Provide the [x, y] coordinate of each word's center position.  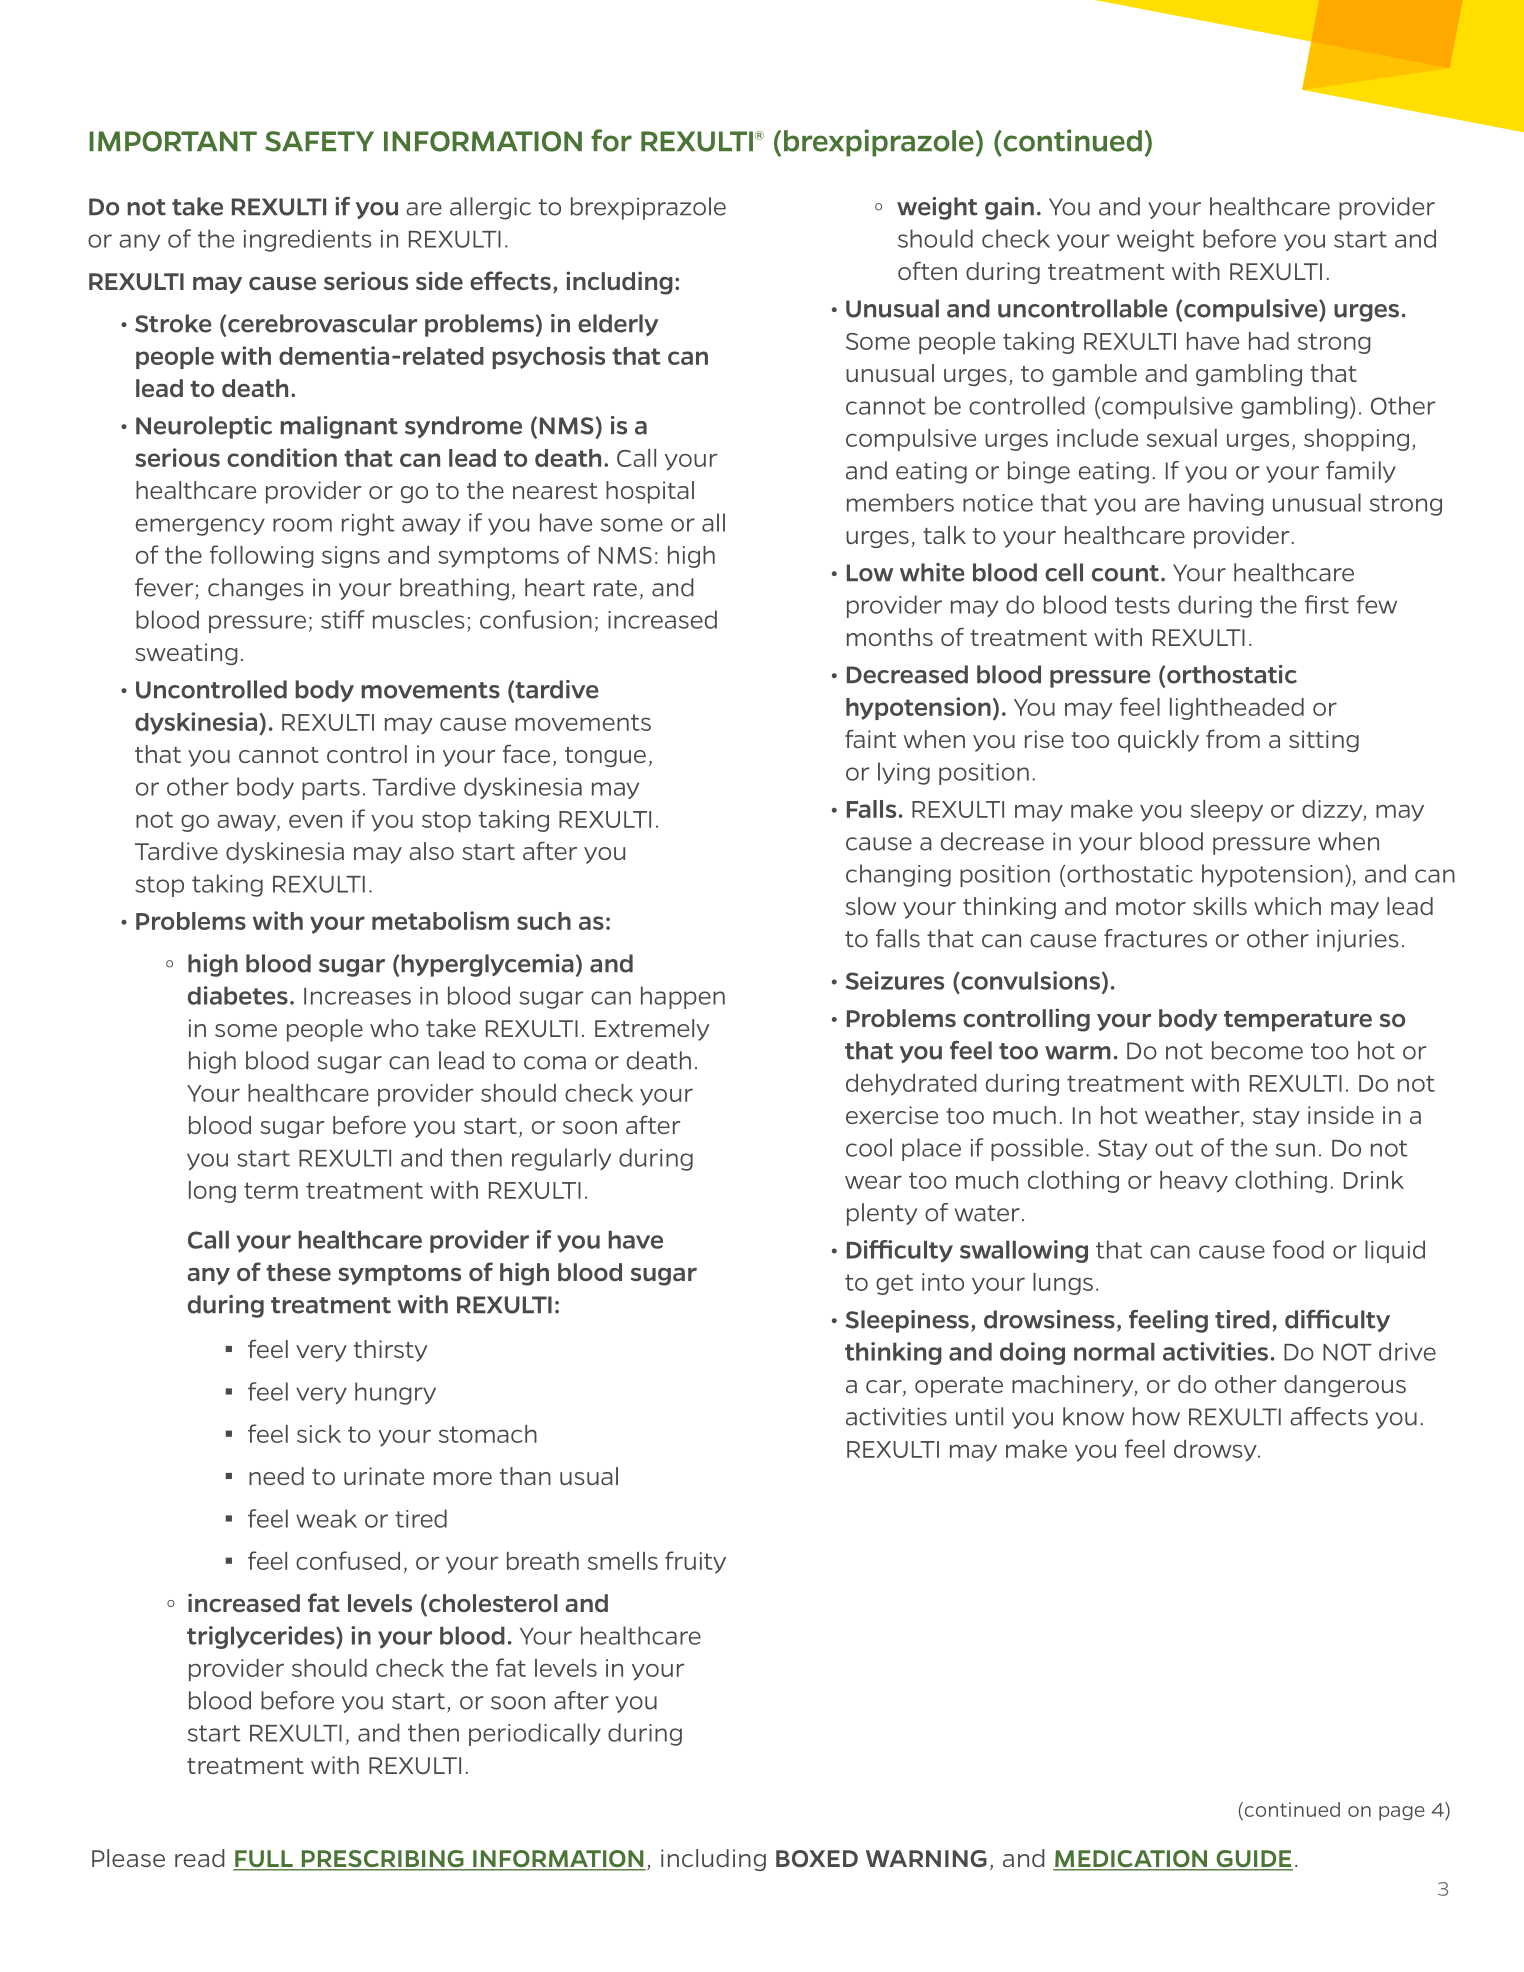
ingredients [308, 240]
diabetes [238, 995]
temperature [1298, 1021]
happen [683, 997]
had [1269, 341]
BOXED [817, 1858]
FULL [264, 1860]
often [927, 270]
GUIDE [1253, 1860]
